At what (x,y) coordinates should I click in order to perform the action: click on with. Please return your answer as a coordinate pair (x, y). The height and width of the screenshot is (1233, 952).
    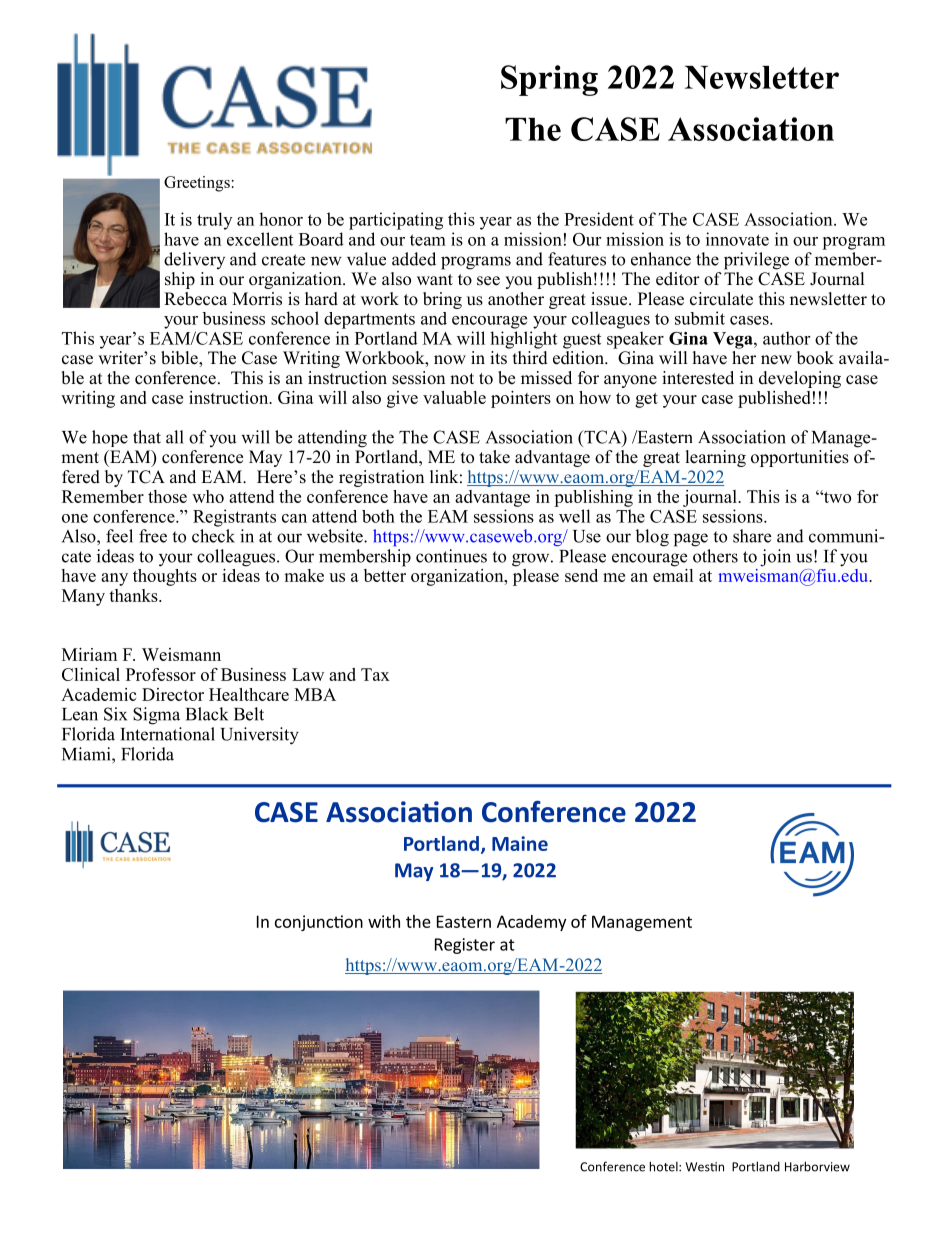
    Looking at the image, I should click on (384, 921).
